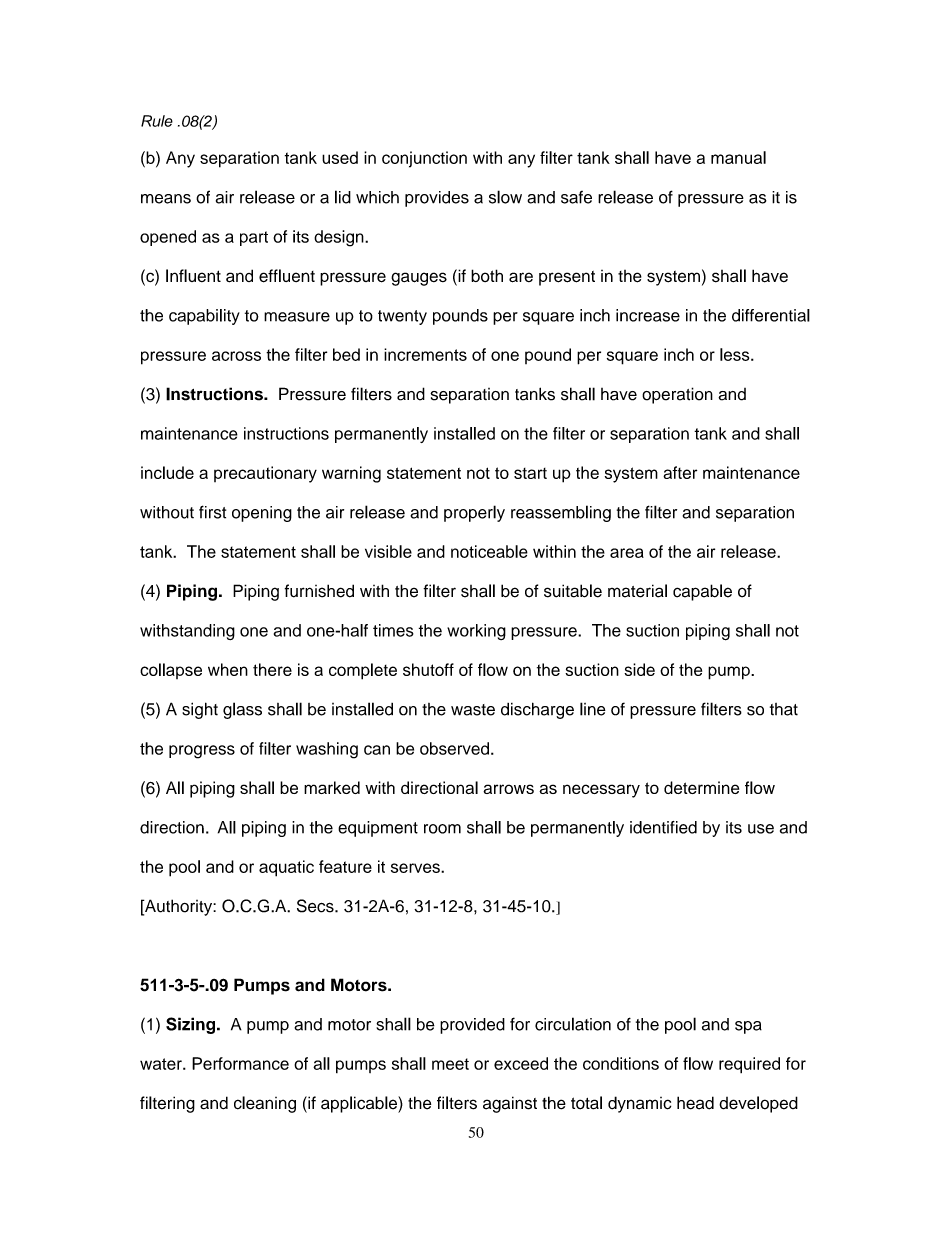  What do you see at coordinates (702, 592) in the screenshot?
I see `capable` at bounding box center [702, 592].
